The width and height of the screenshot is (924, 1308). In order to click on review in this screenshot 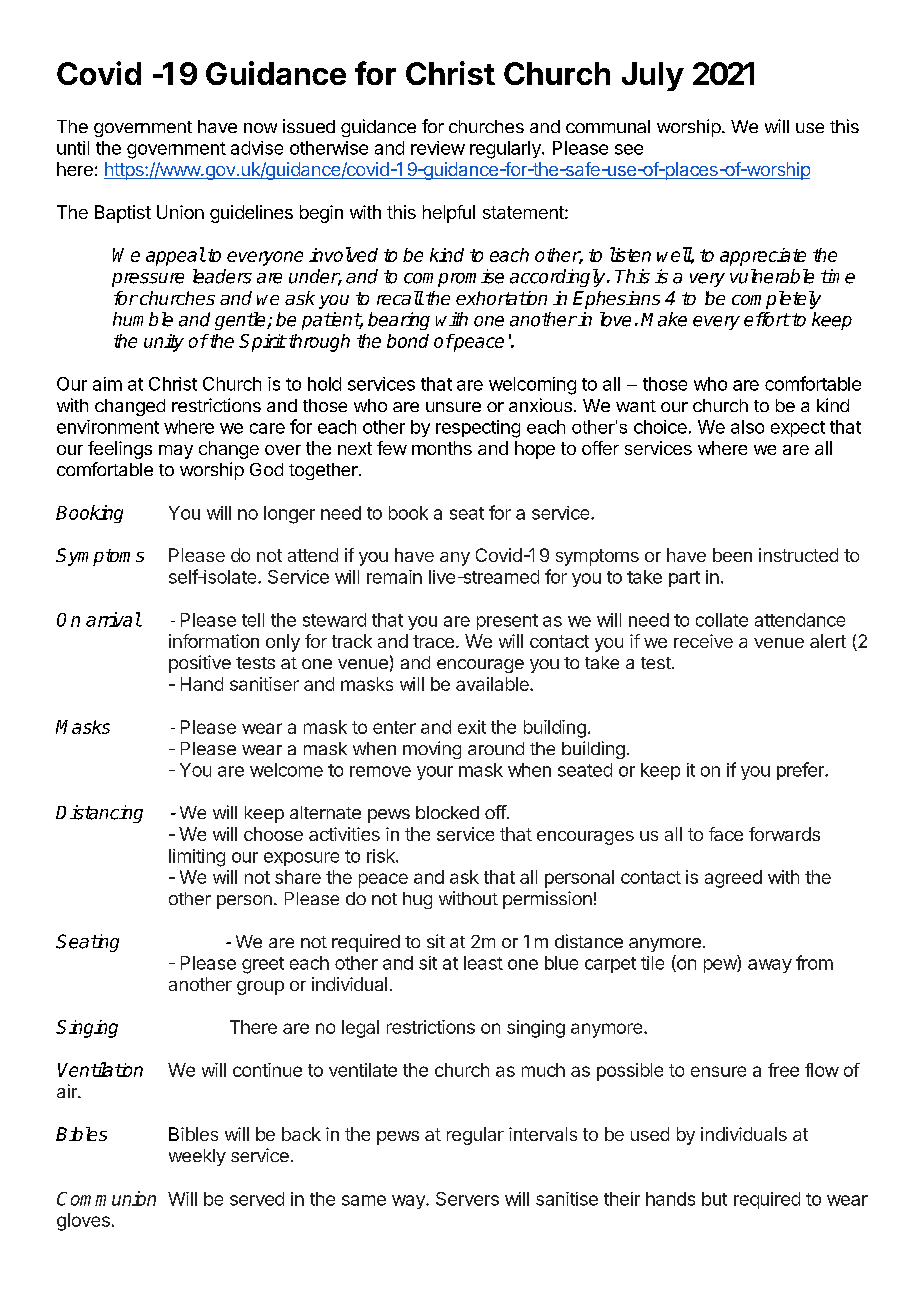, I will do `click(438, 148)`.
